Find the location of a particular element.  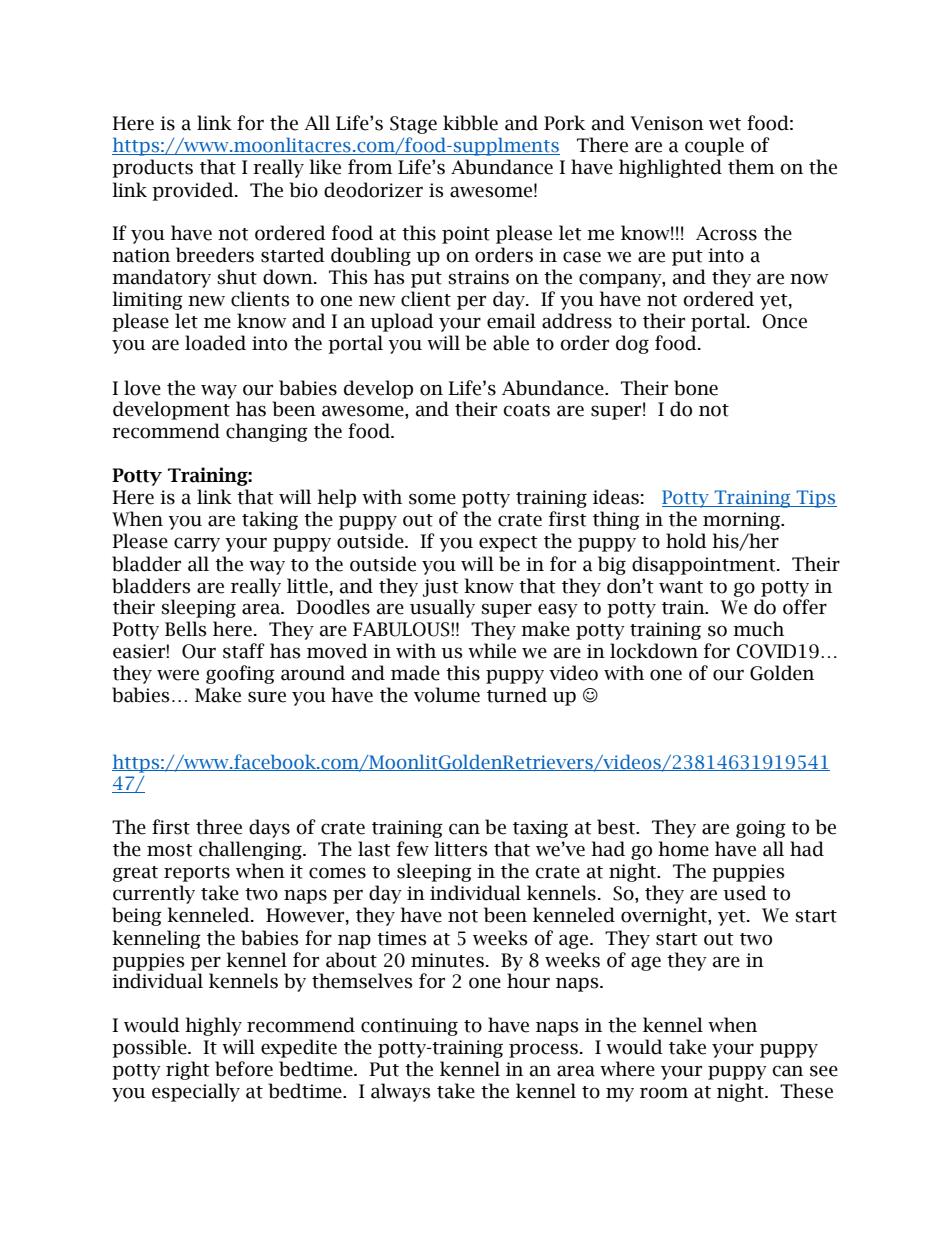

couple is located at coordinates (714, 146).
